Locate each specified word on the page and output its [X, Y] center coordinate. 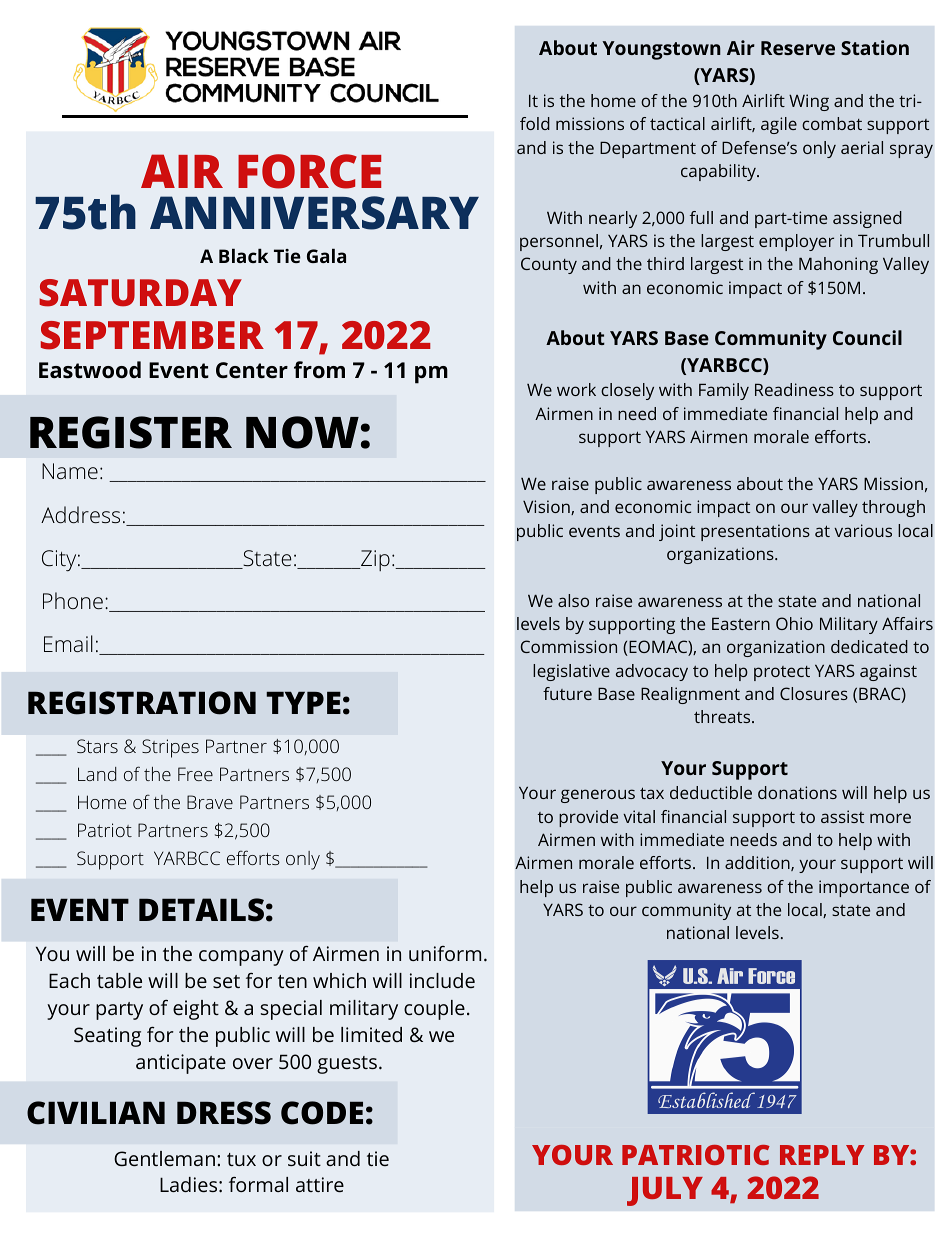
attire [320, 1184]
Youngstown [661, 50]
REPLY [822, 1155]
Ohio [794, 623]
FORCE [309, 171]
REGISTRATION [142, 703]
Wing [809, 102]
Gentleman [164, 1158]
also [573, 600]
